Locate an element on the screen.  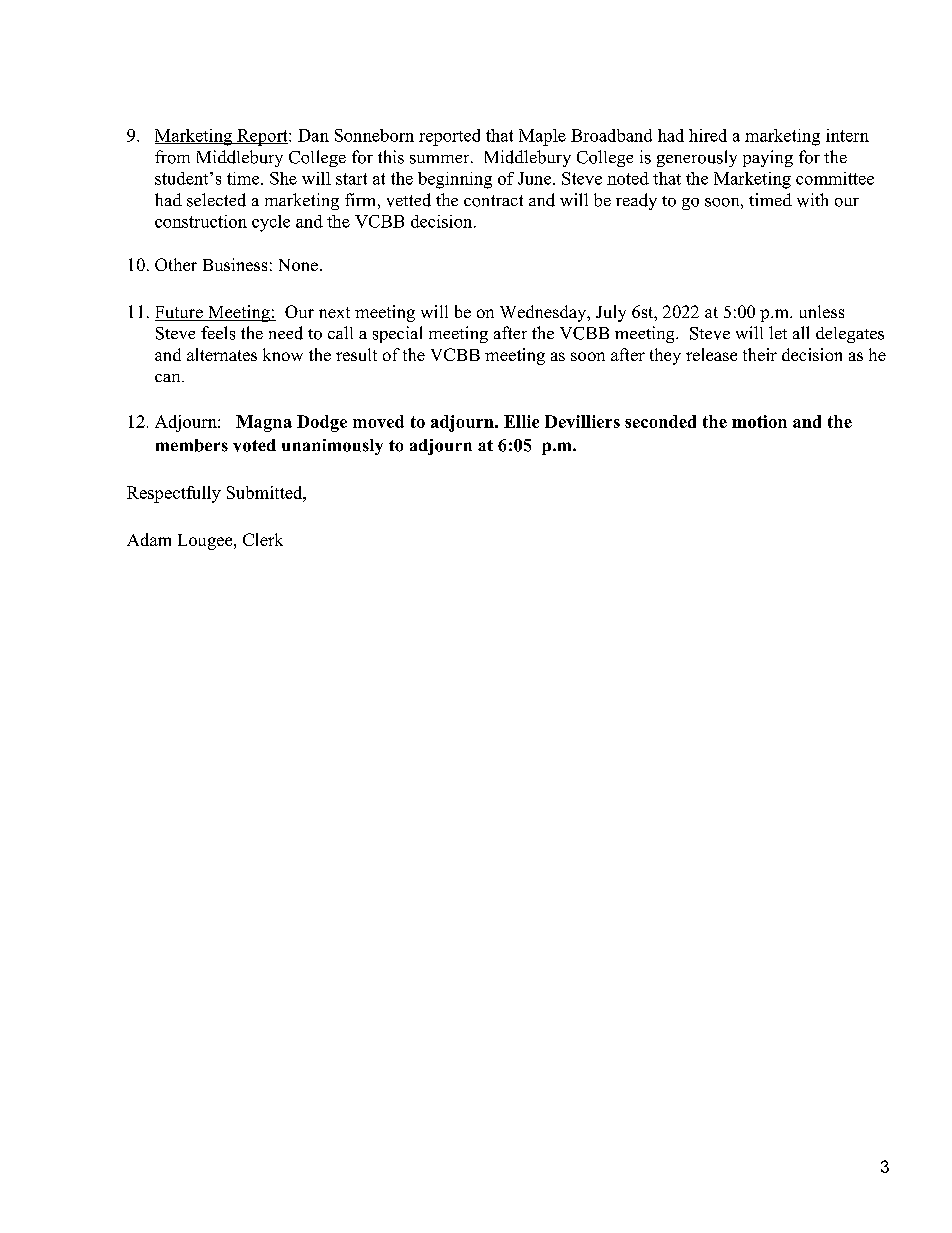
from is located at coordinates (172, 157).
